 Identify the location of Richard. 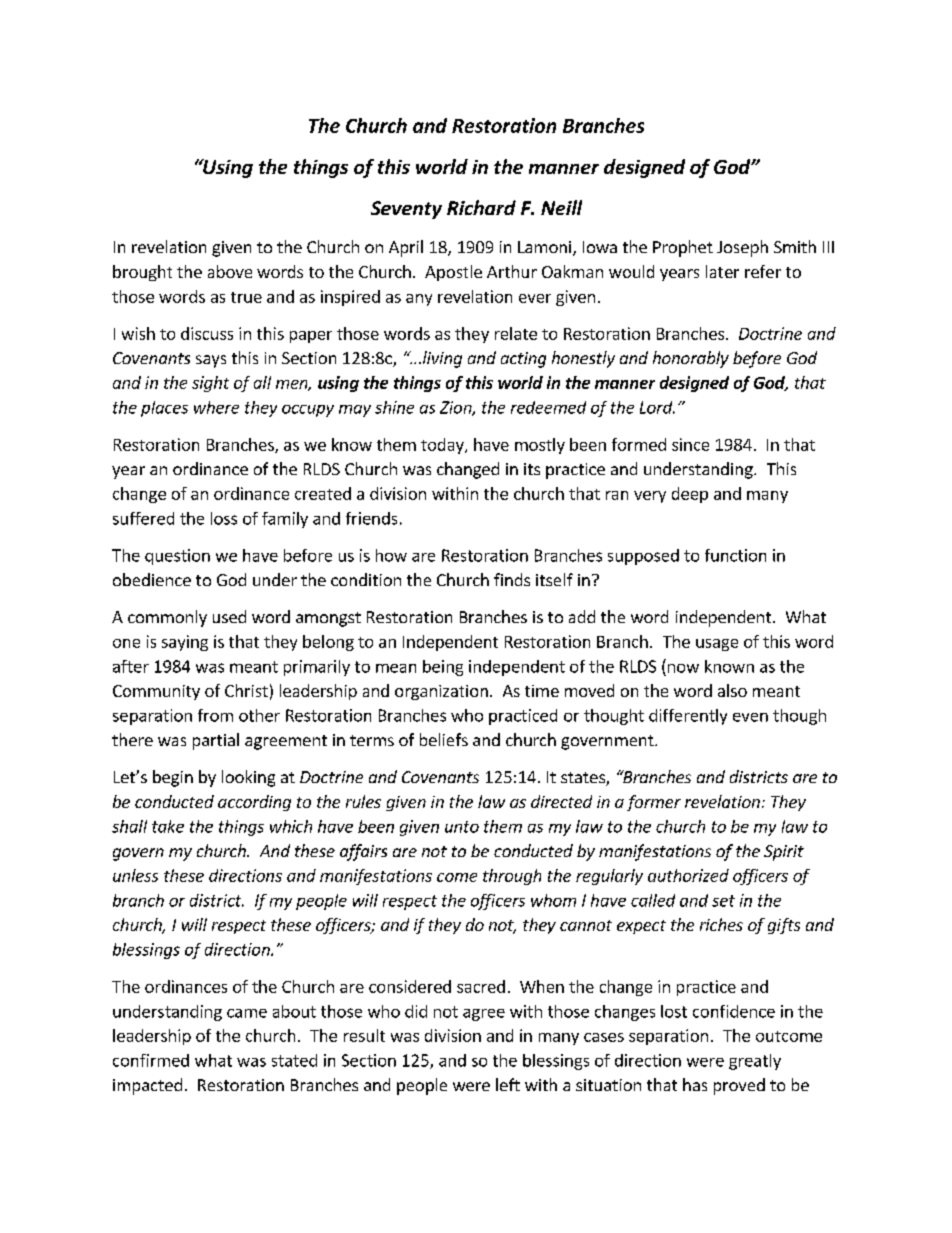
(481, 207).
